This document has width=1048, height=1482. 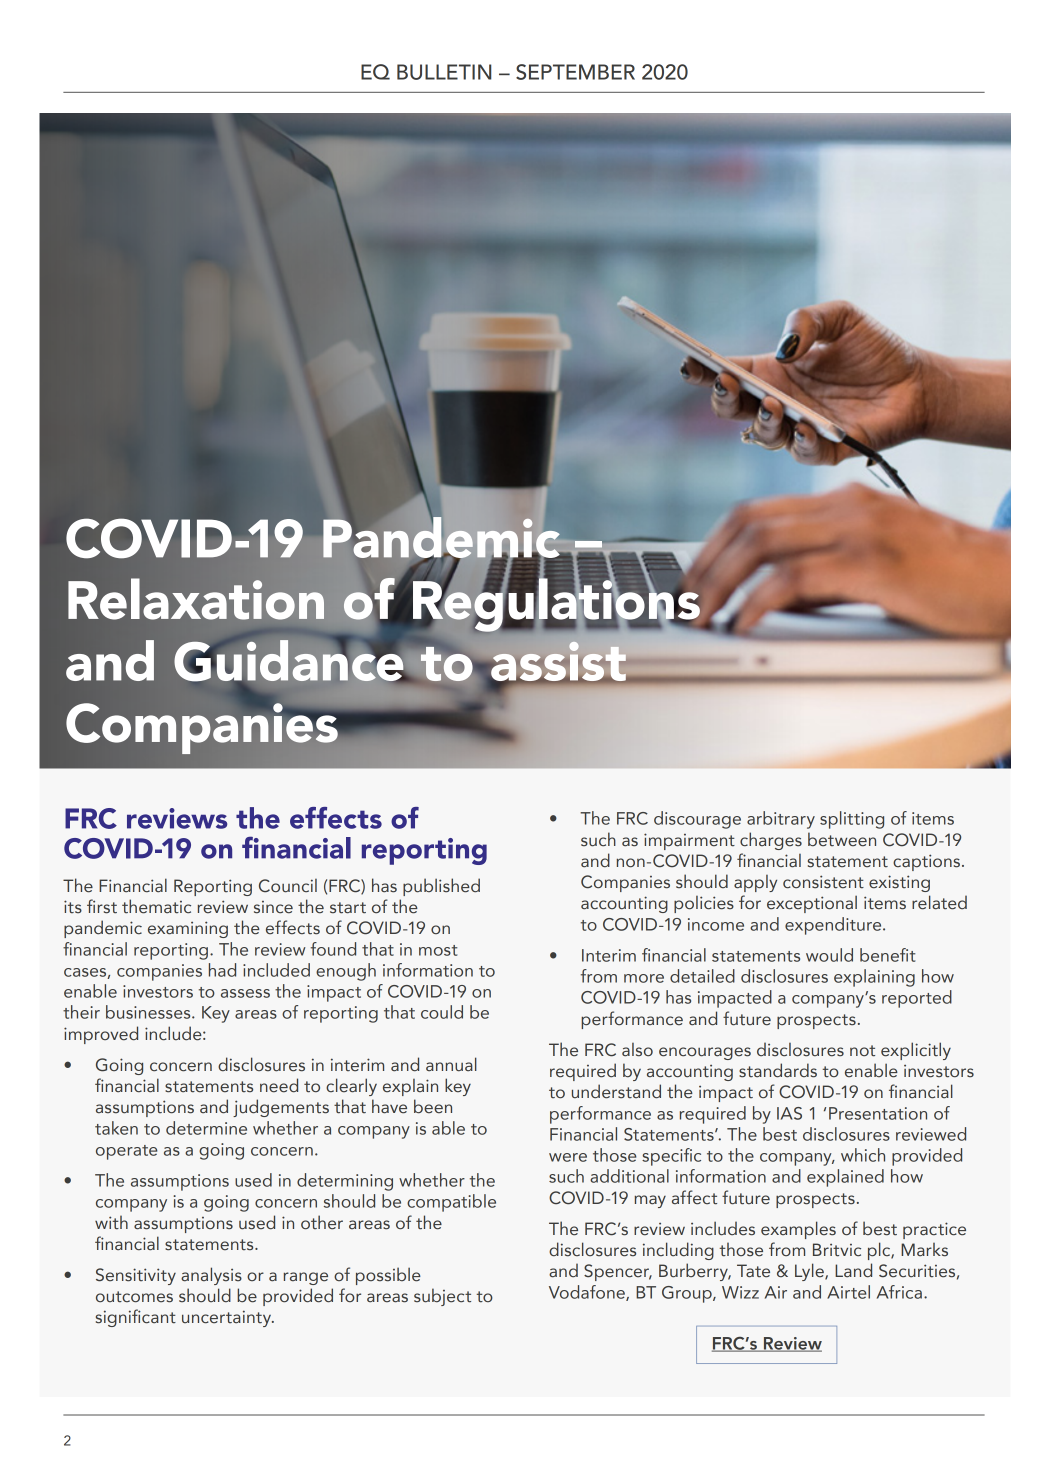 What do you see at coordinates (781, 820) in the document?
I see `arbitrary` at bounding box center [781, 820].
